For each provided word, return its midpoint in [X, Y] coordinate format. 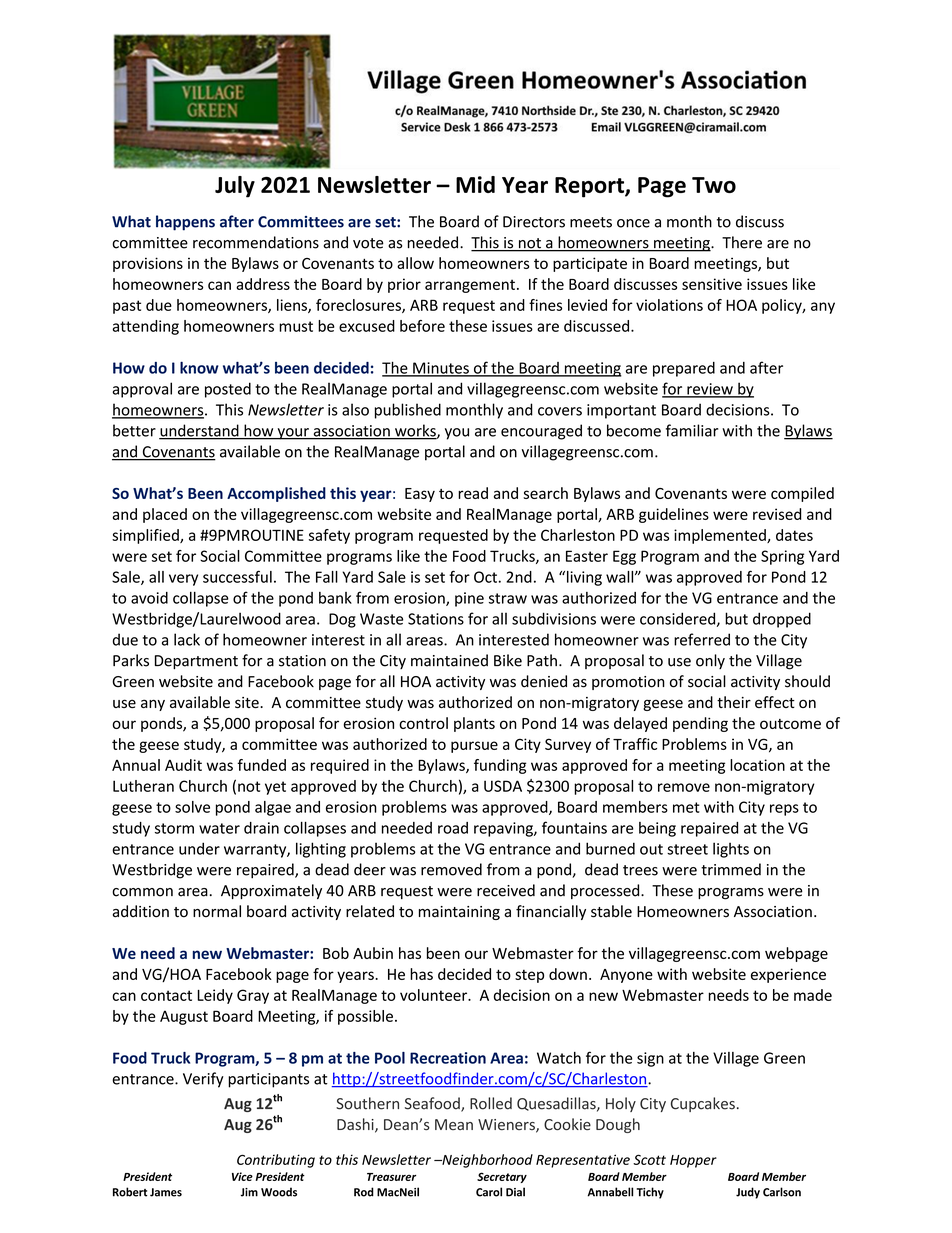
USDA [503, 786]
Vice [242, 1176]
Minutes [441, 369]
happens [185, 223]
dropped [782, 620]
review [710, 390]
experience [788, 975]
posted [228, 390]
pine [469, 599]
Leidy [215, 996]
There [742, 242]
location [757, 765]
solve [192, 807]
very [183, 580]
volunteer [435, 995]
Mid [475, 184]
